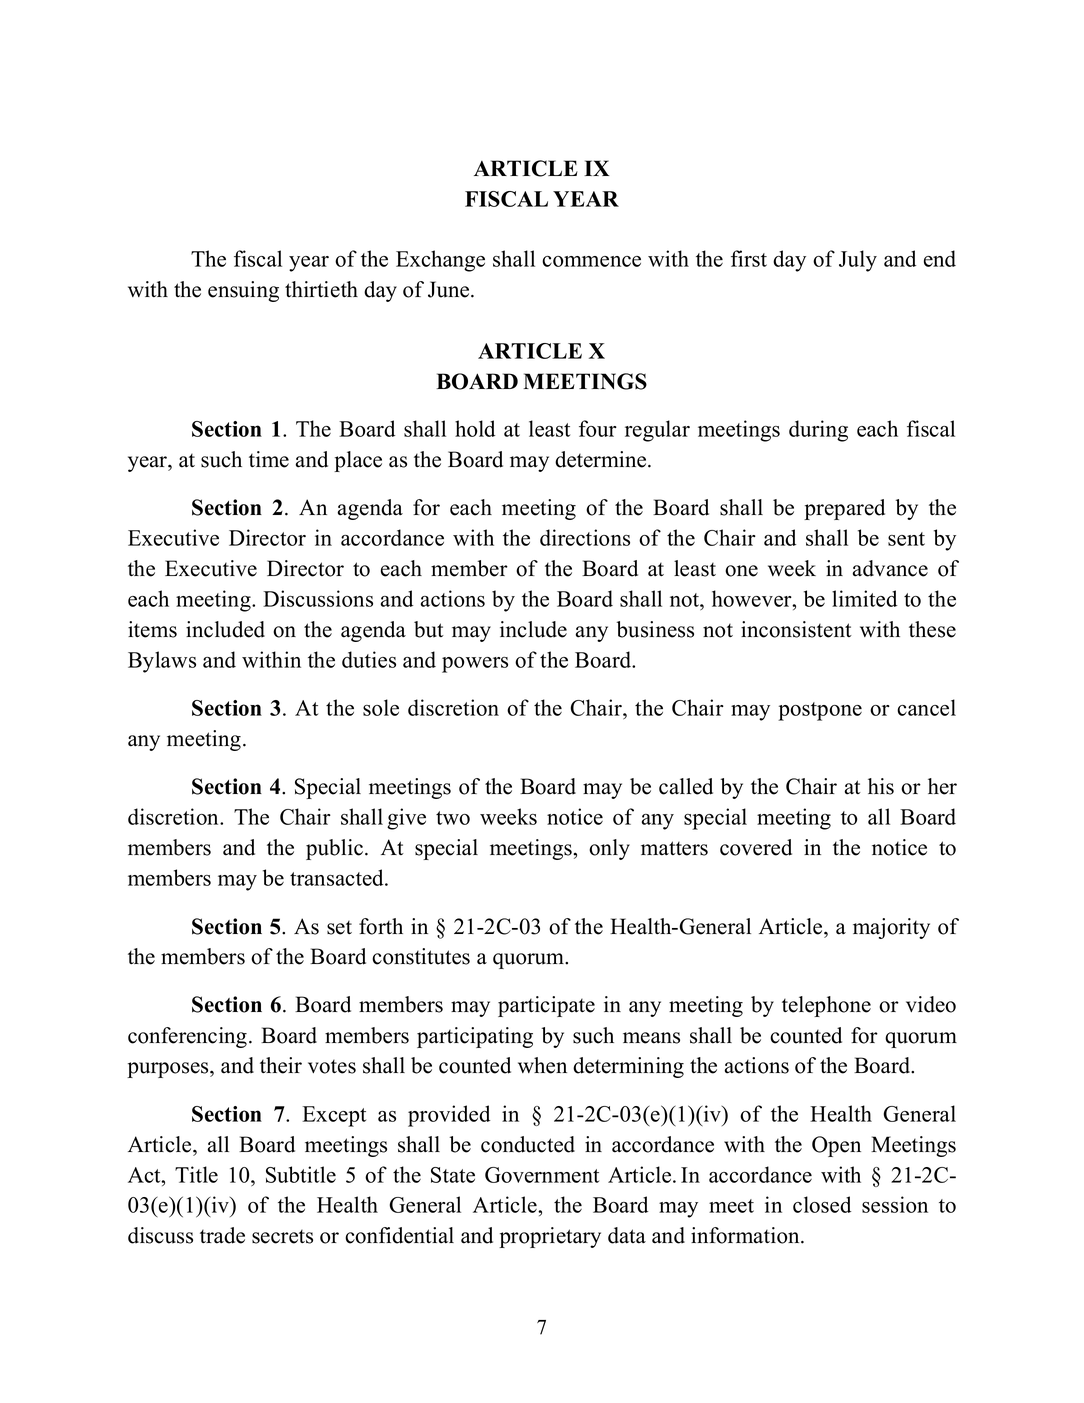 The image size is (1084, 1403). Describe the element at coordinates (222, 1235) in the image. I see `trade` at that location.
